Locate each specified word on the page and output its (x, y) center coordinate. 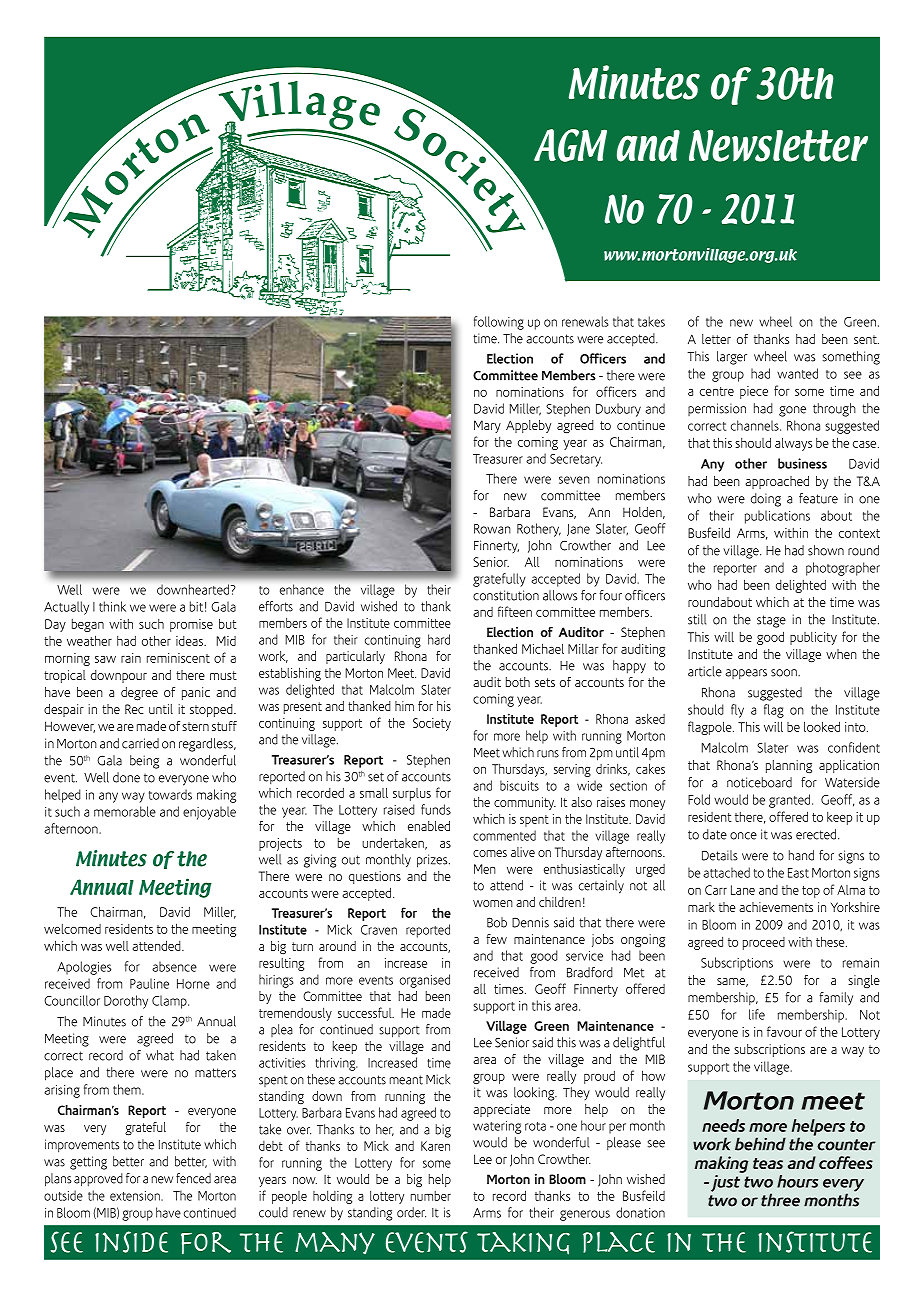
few (496, 939)
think (112, 606)
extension (136, 1196)
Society (432, 724)
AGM (570, 145)
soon (785, 673)
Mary (487, 426)
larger (732, 358)
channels (756, 425)
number (431, 1196)
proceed (764, 943)
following (499, 323)
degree (139, 694)
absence (174, 966)
